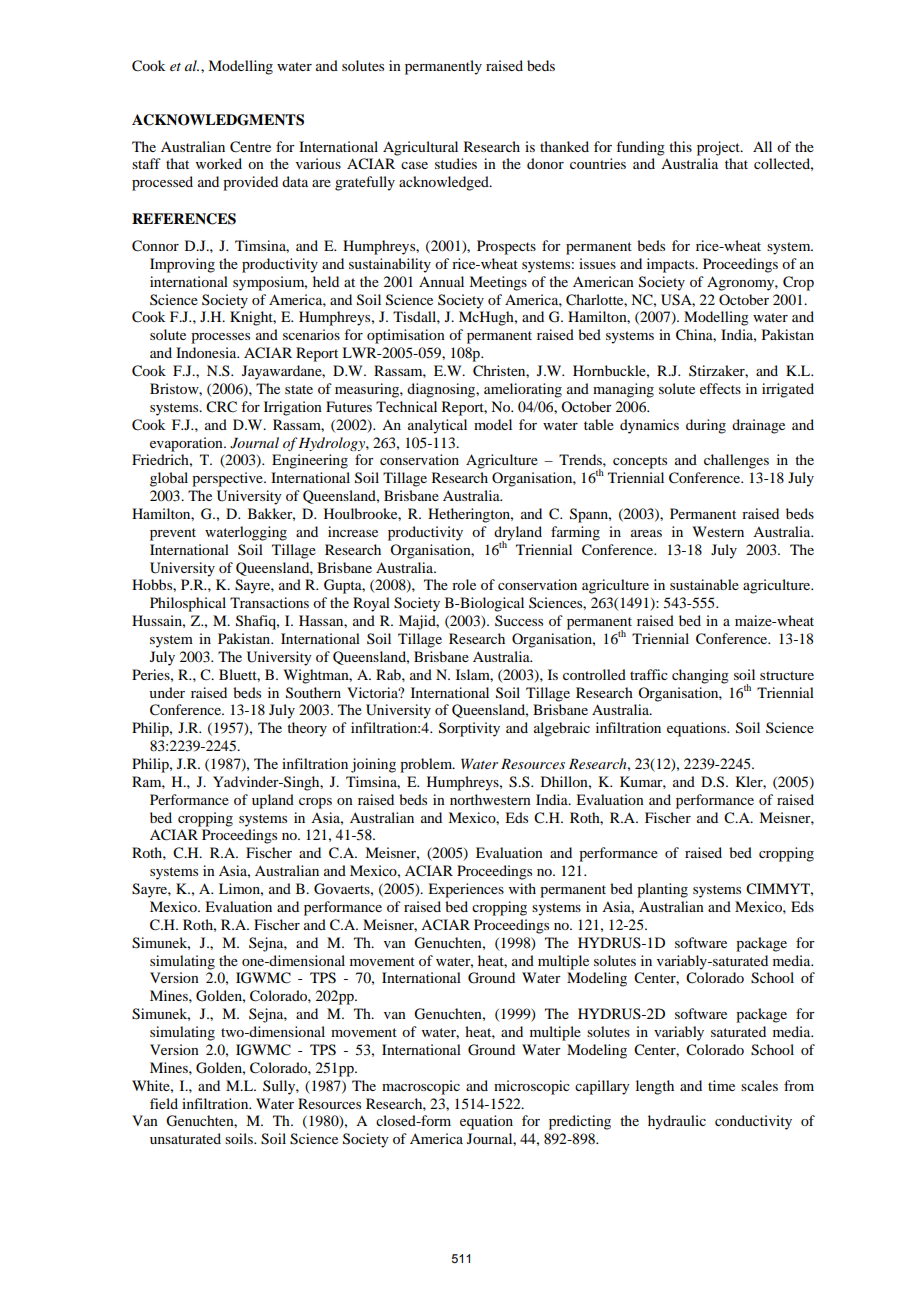 The image size is (924, 1308). Describe the element at coordinates (662, 890) in the document. I see `planting` at that location.
